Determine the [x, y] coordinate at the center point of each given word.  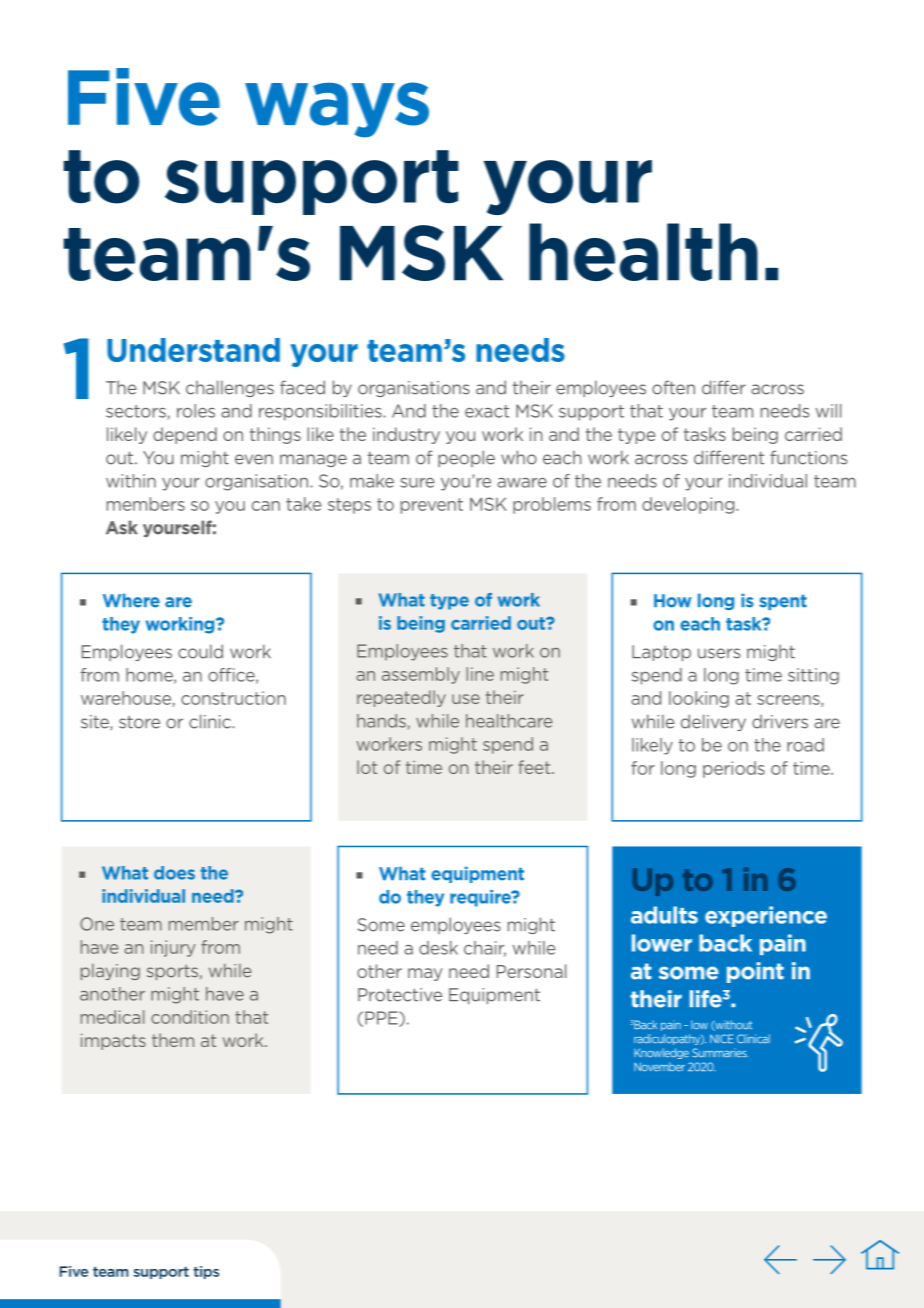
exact [487, 411]
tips [206, 1272]
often [673, 387]
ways [337, 110]
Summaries [720, 1052]
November [659, 1067]
